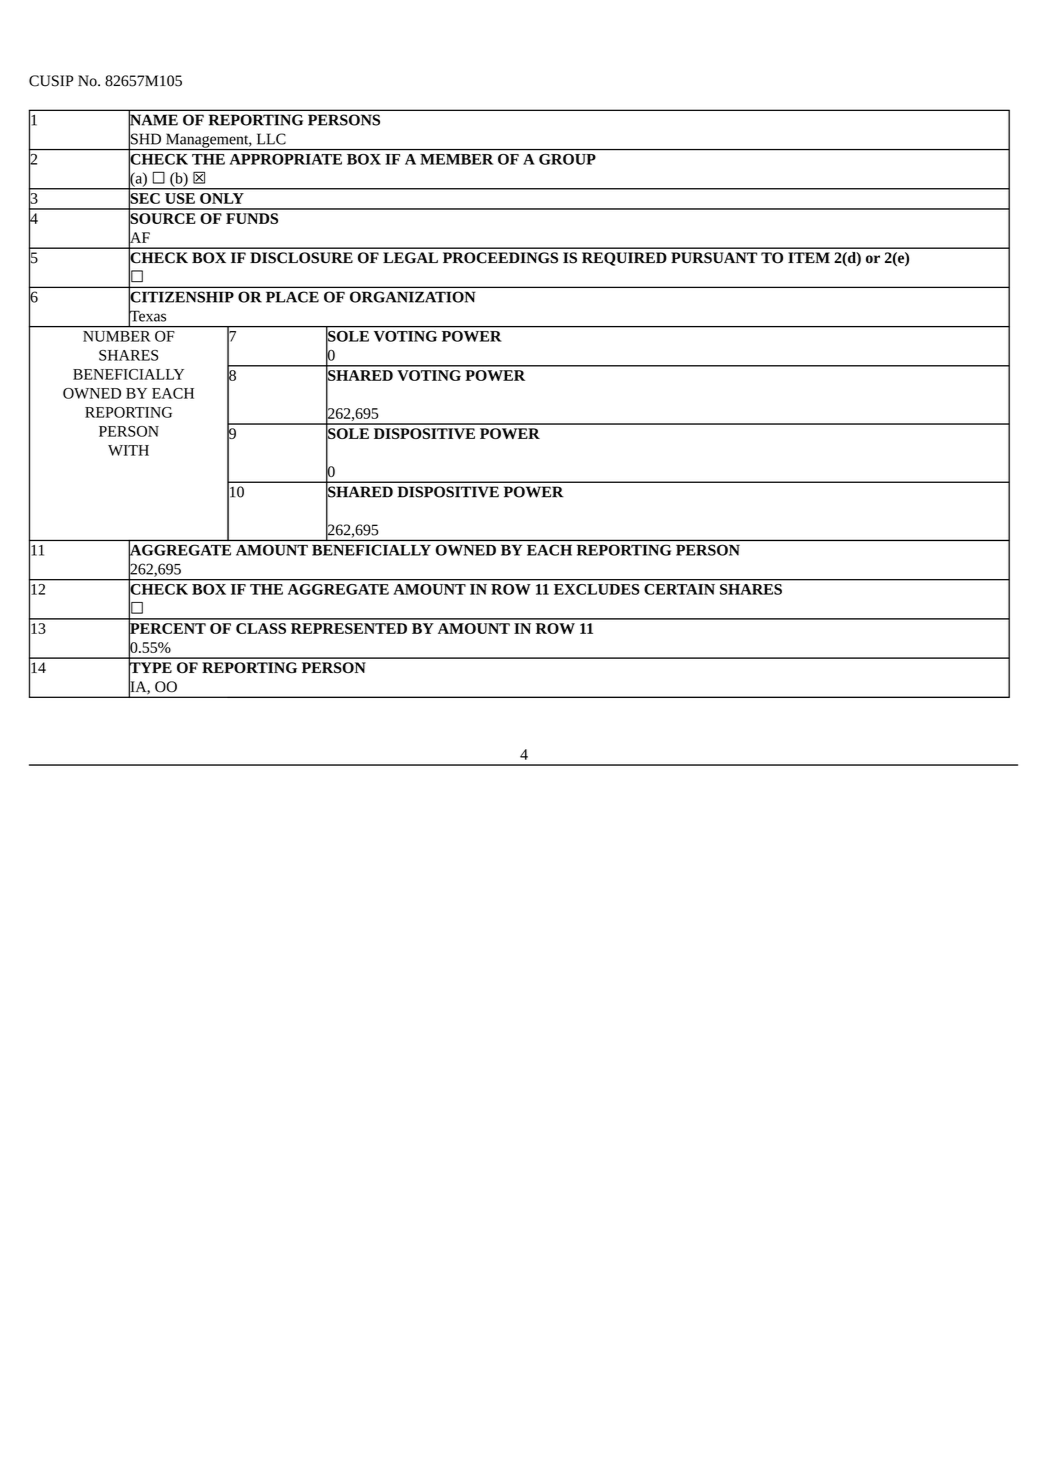 The width and height of the screenshot is (1048, 1482). What do you see at coordinates (456, 159) in the screenshot?
I see `MEMBER` at bounding box center [456, 159].
